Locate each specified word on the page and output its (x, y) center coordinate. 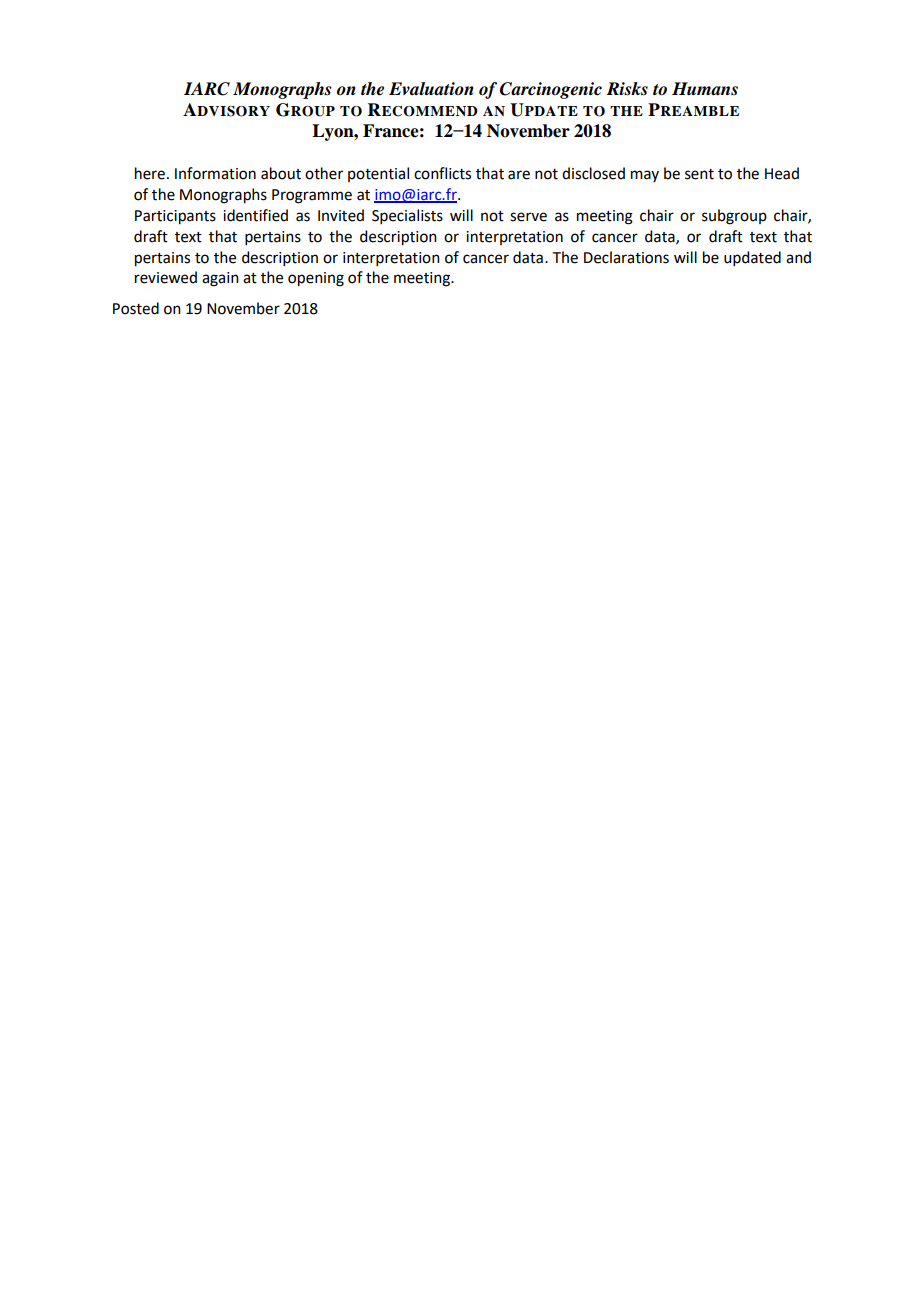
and (798, 257)
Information (215, 173)
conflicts (442, 173)
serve (528, 217)
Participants (175, 217)
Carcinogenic (551, 90)
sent (699, 174)
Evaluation (431, 89)
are (519, 175)
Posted (136, 308)
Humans (705, 89)
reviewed (166, 277)
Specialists (407, 216)
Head (782, 173)
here (150, 173)
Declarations (626, 257)
